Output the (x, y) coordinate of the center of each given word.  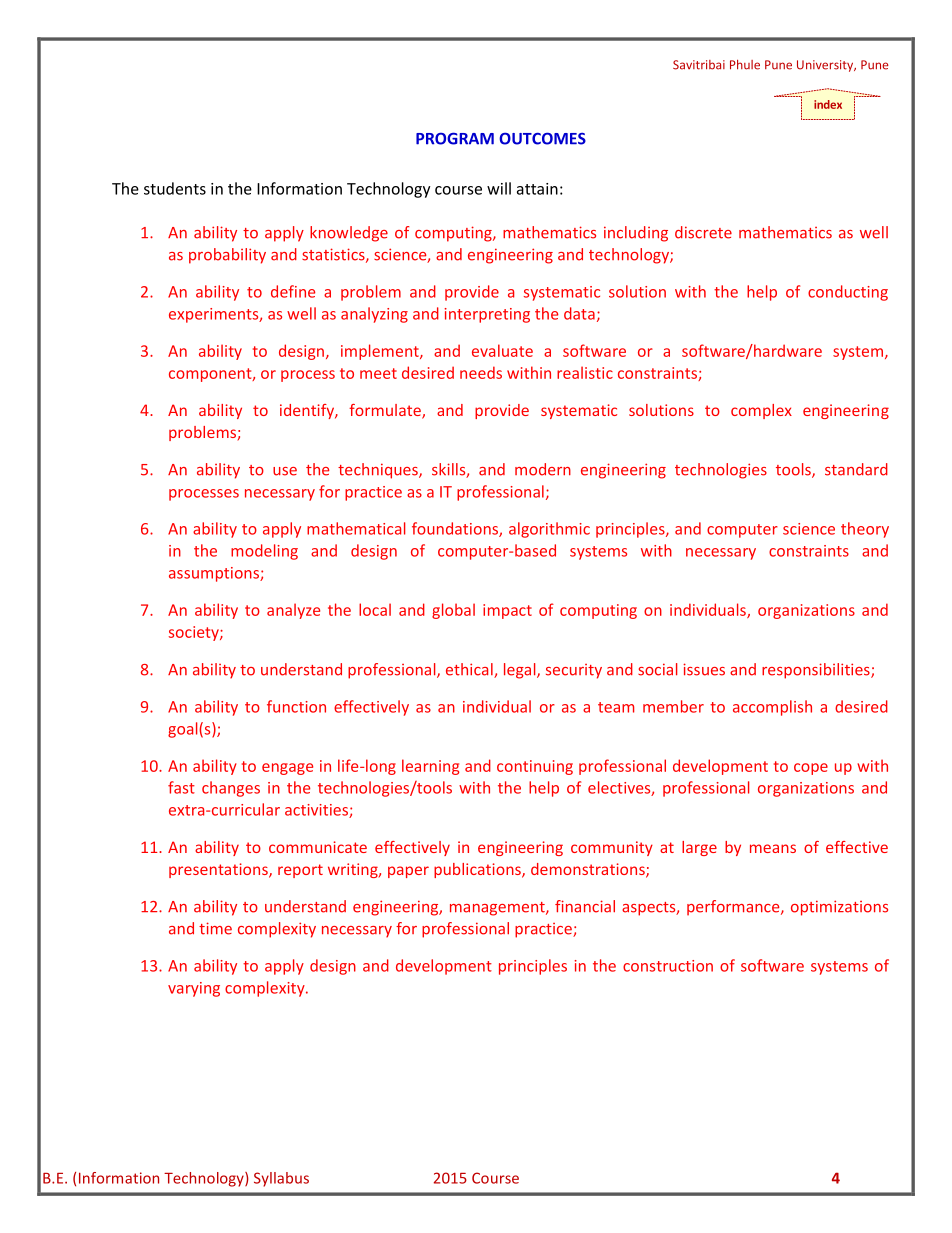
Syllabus (281, 1179)
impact (507, 611)
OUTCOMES (542, 138)
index (828, 104)
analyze (293, 611)
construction (668, 966)
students (175, 188)
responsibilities (817, 671)
